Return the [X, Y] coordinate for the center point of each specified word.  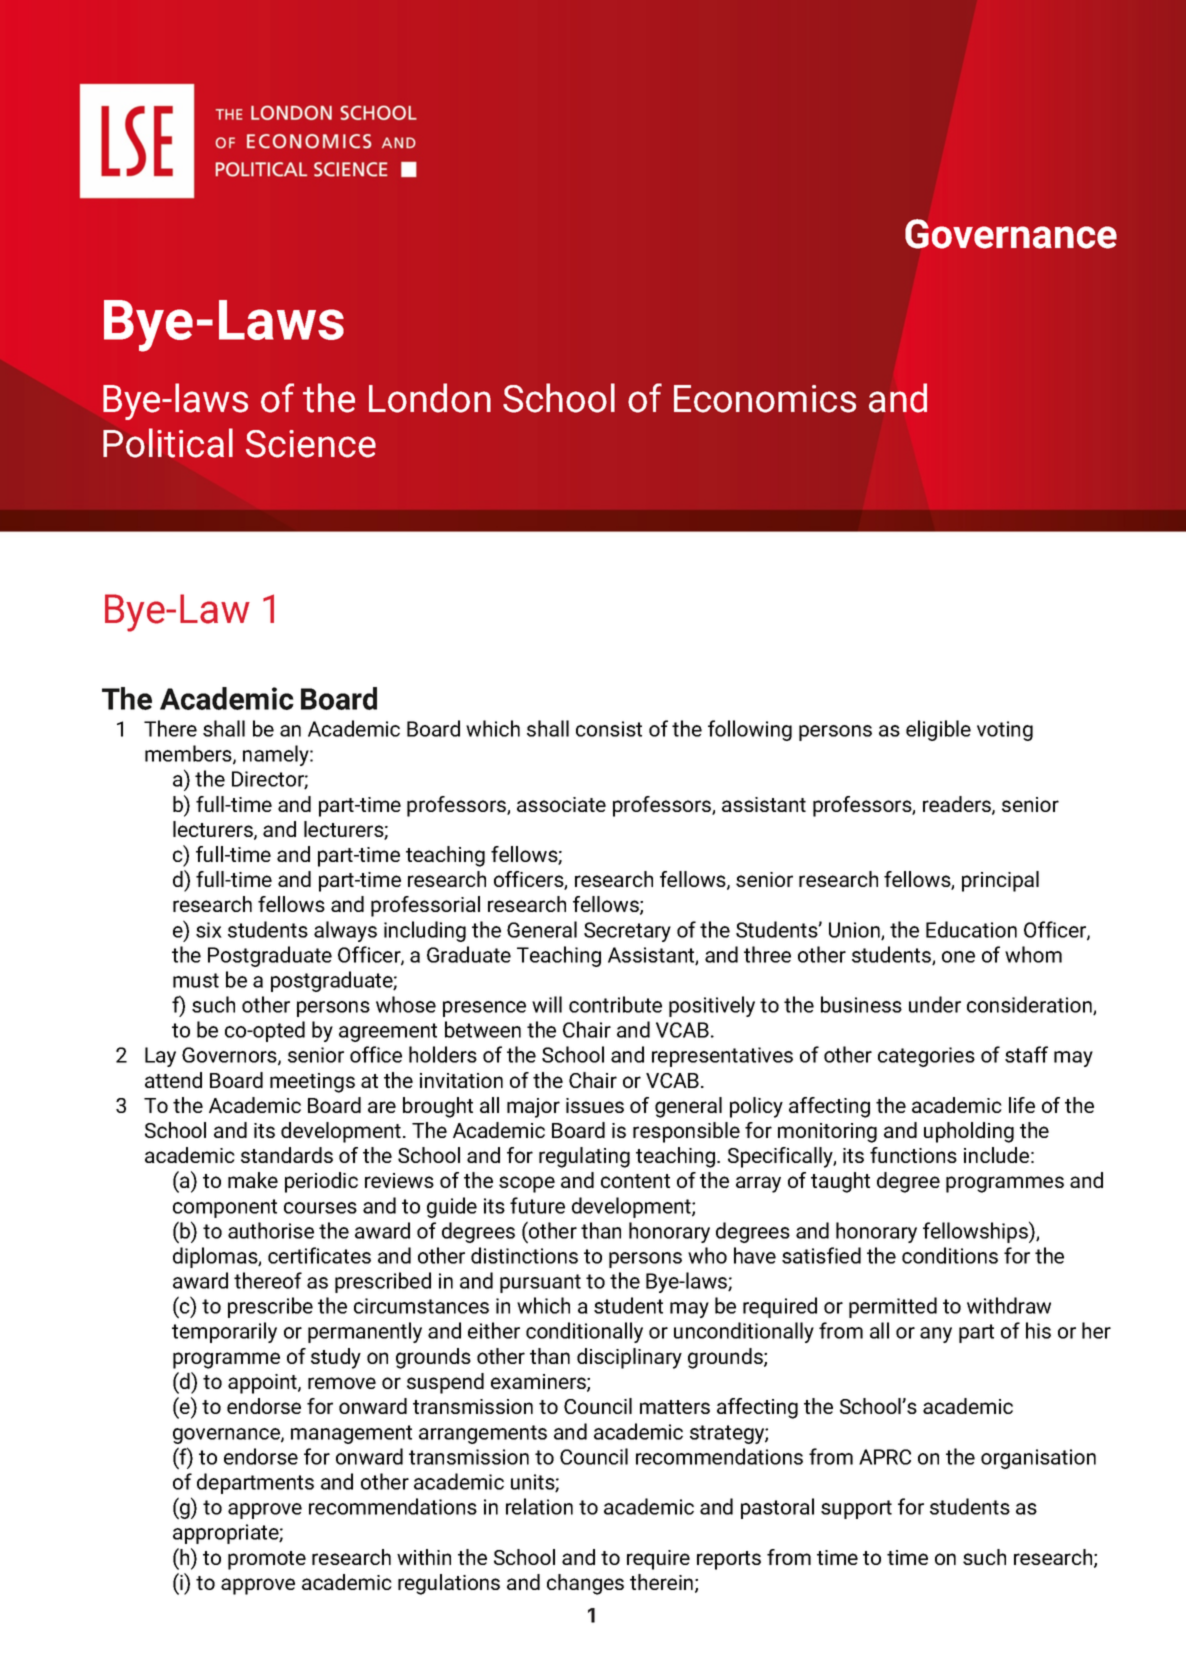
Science [311, 444]
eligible [938, 730]
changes [585, 1584]
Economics [765, 399]
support [856, 1509]
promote [267, 1560]
